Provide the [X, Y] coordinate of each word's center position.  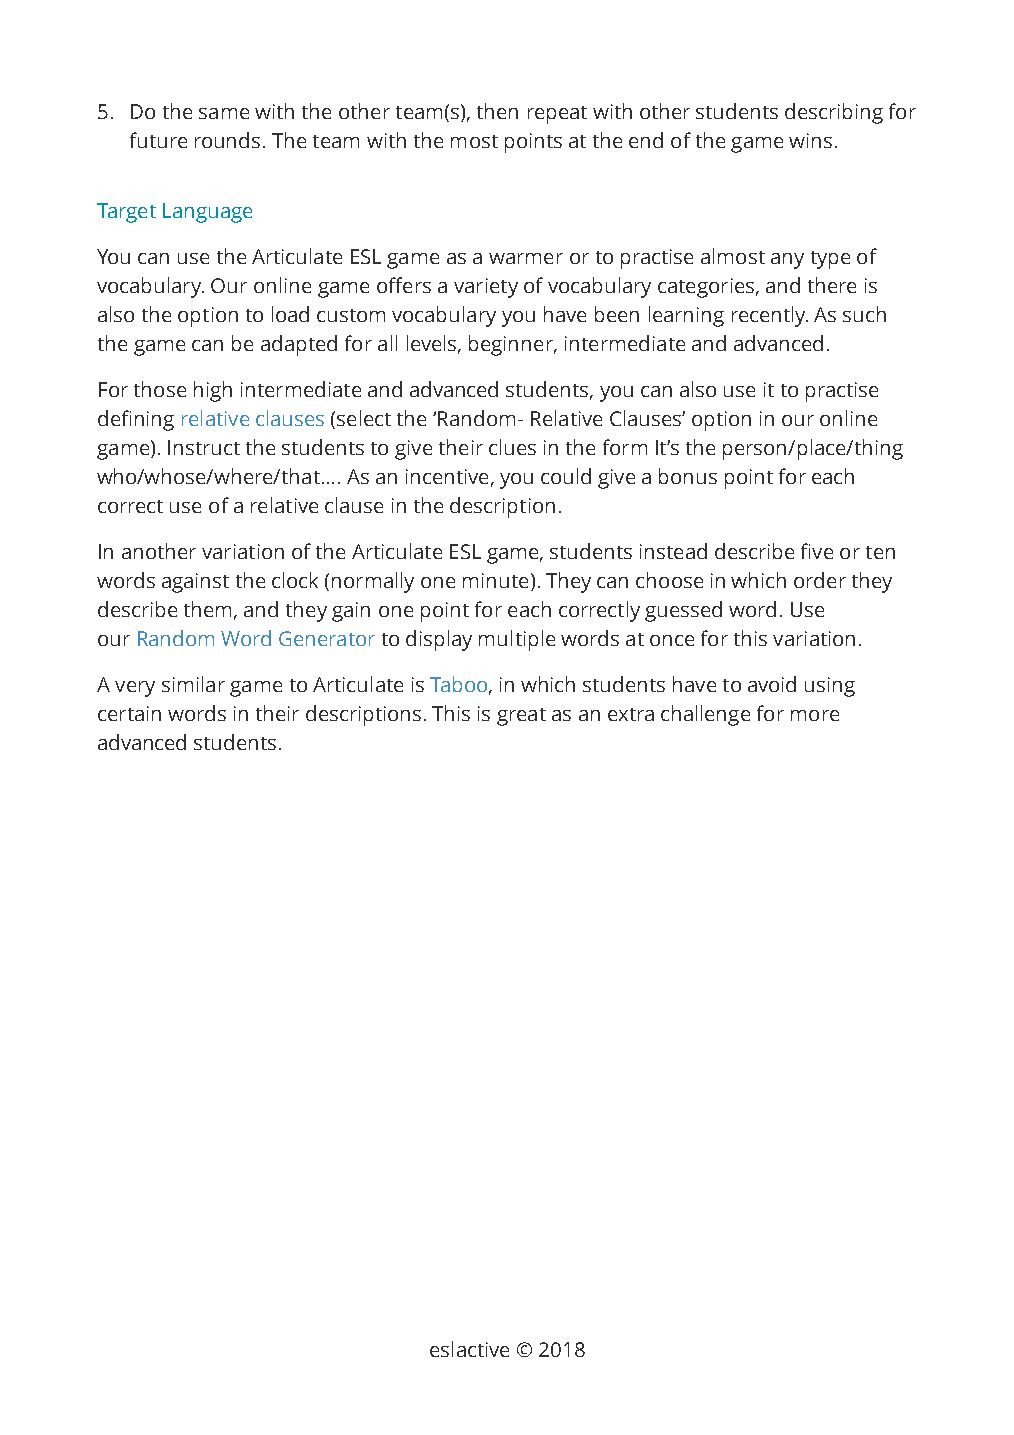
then [497, 111]
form [625, 447]
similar [193, 684]
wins [810, 140]
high [213, 391]
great [521, 717]
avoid [772, 684]
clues [512, 447]
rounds [227, 140]
